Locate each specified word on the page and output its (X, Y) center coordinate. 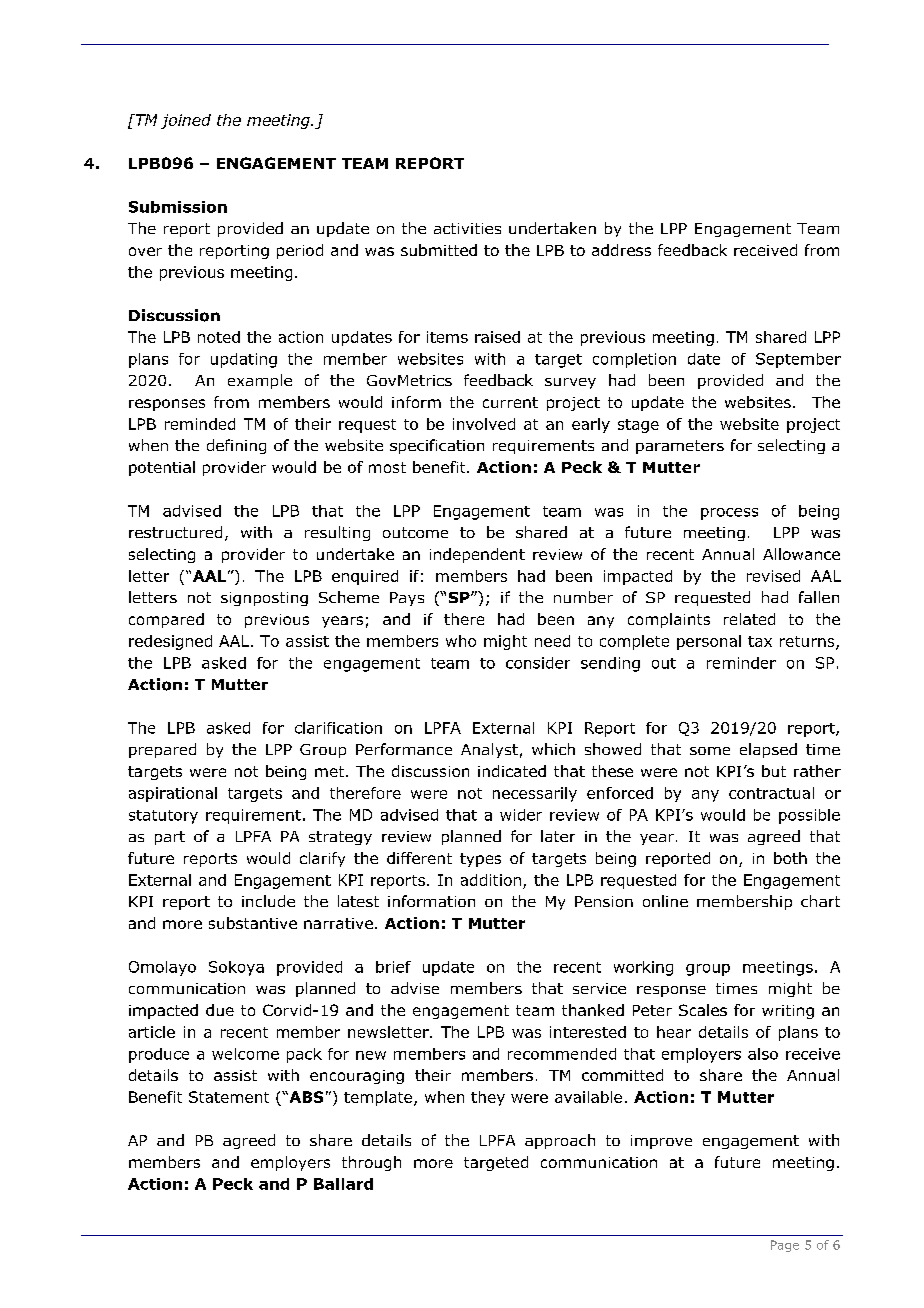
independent (477, 555)
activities (467, 228)
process (729, 514)
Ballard (343, 1184)
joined (186, 121)
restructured (175, 532)
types (480, 860)
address (621, 250)
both (790, 858)
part (170, 838)
